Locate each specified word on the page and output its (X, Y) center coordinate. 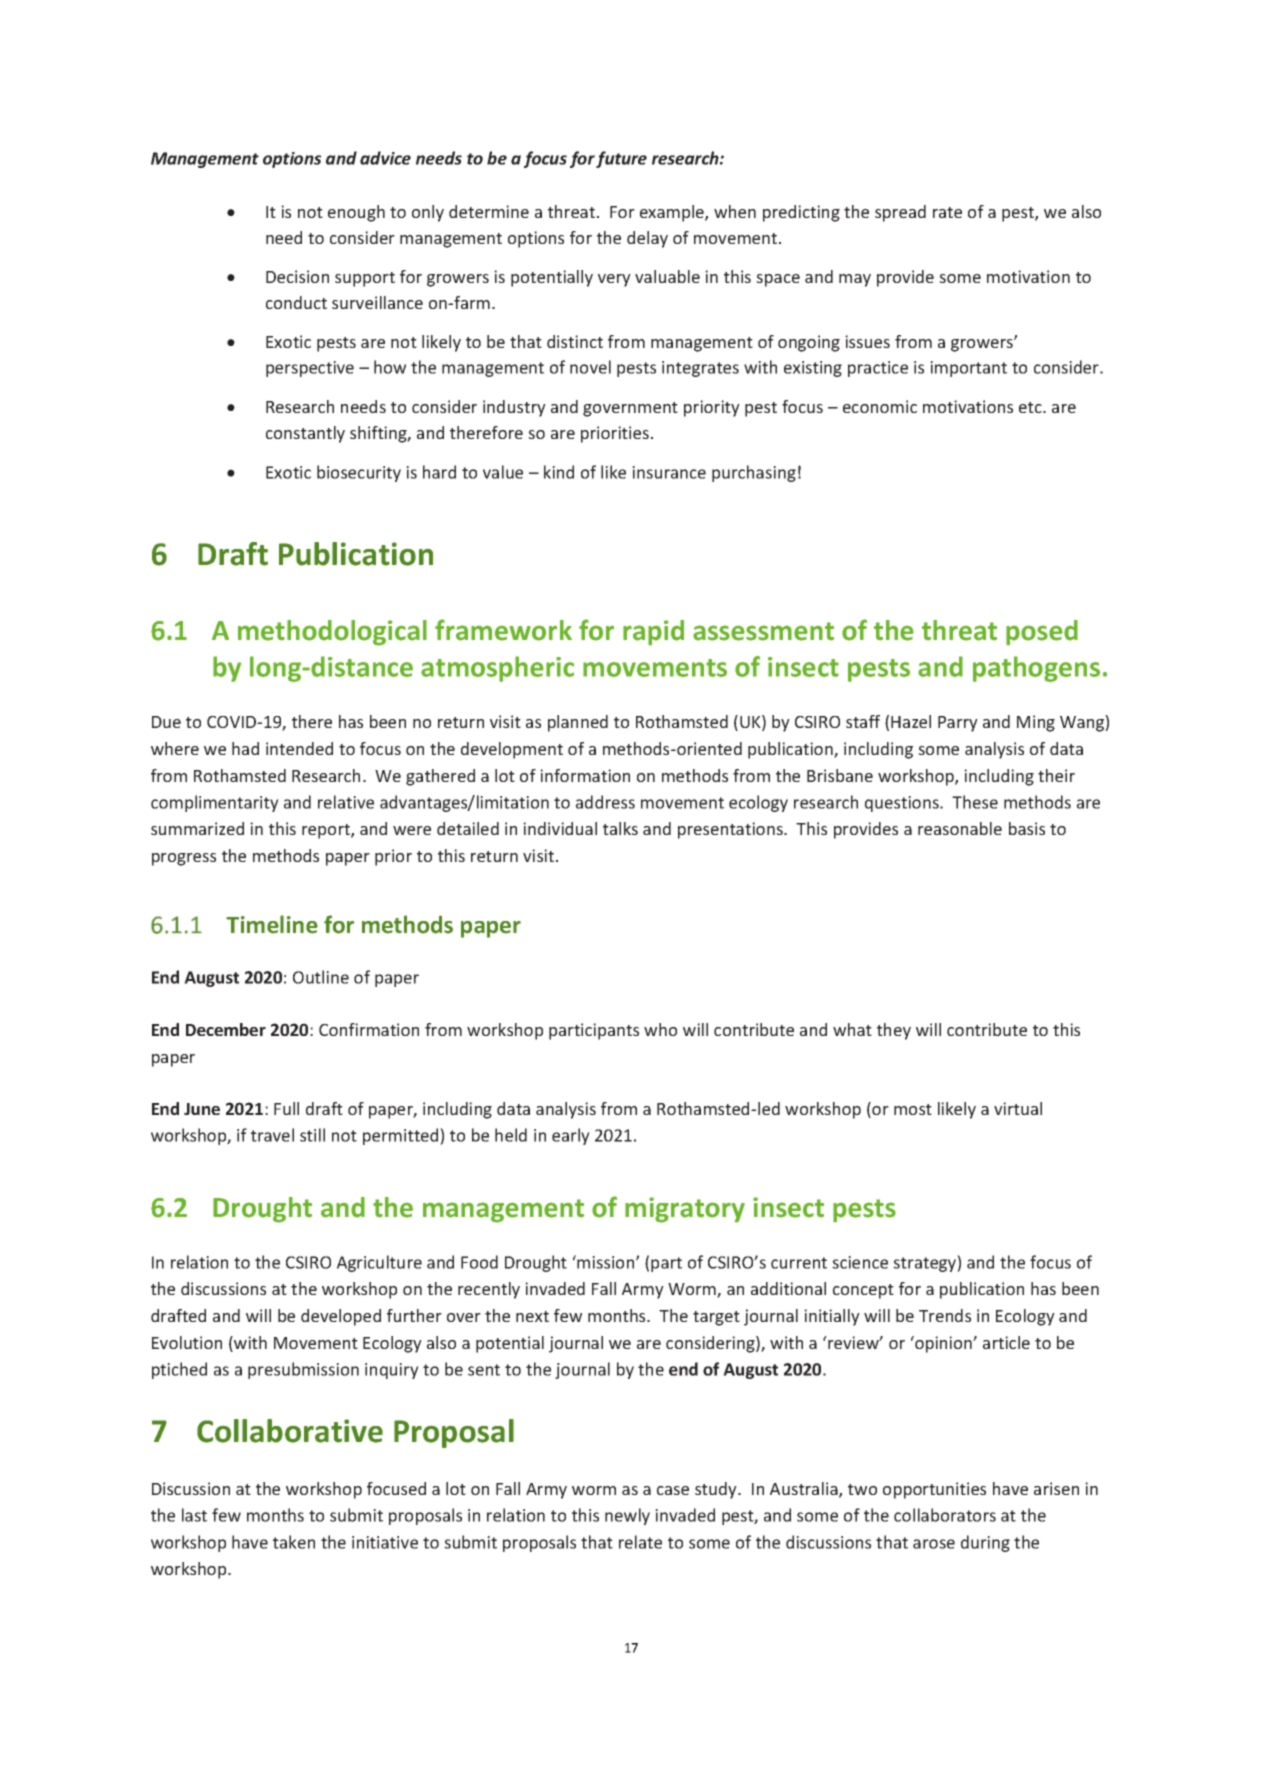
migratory (685, 1210)
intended (299, 748)
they (894, 1031)
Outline (321, 977)
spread (900, 213)
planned (578, 723)
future (621, 159)
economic (880, 406)
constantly (305, 434)
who (660, 1029)
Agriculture (379, 1263)
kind (559, 472)
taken (294, 1542)
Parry (958, 724)
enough (356, 213)
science (860, 1262)
